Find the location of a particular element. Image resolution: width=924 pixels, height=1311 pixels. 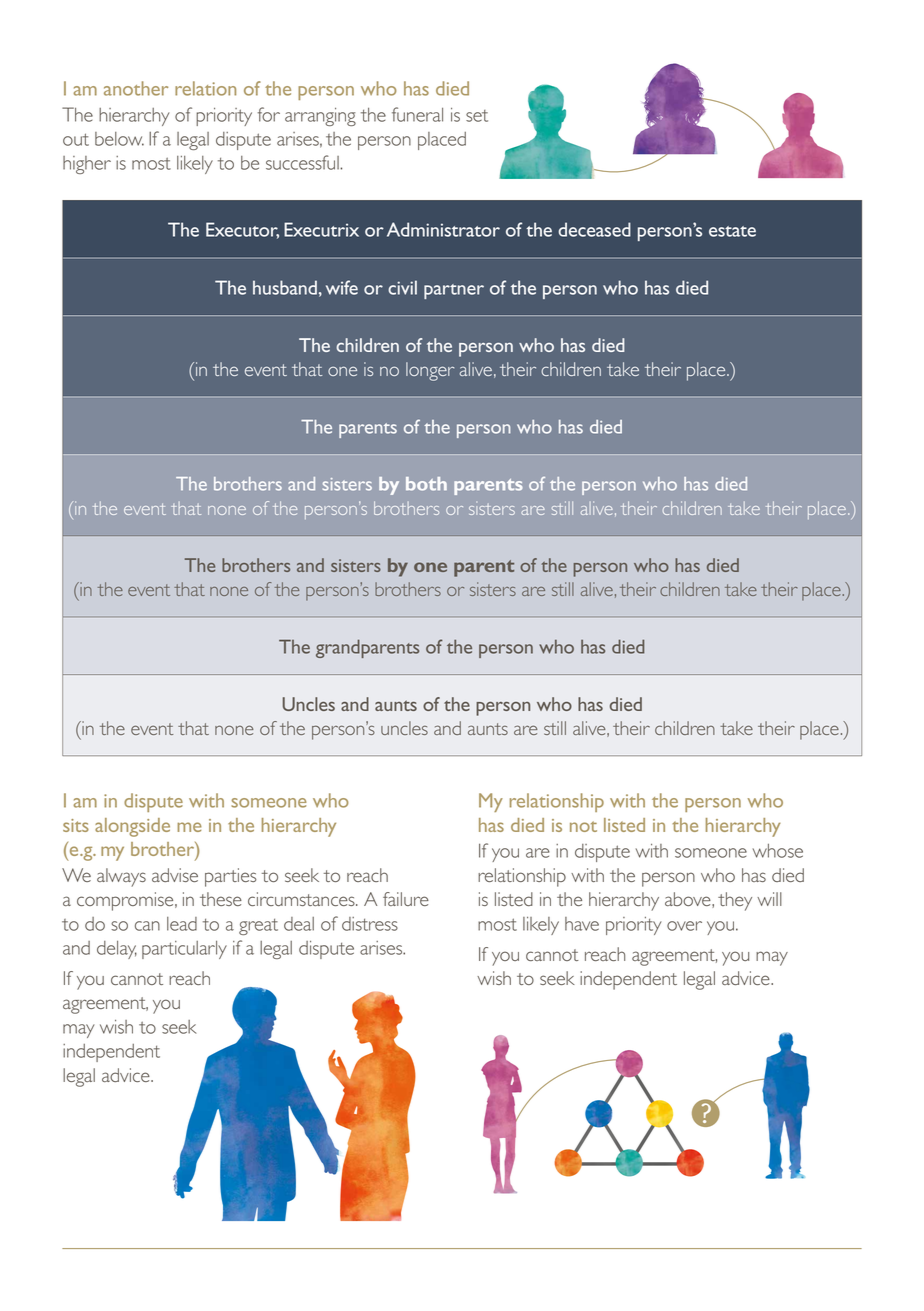

estate is located at coordinates (732, 231).
